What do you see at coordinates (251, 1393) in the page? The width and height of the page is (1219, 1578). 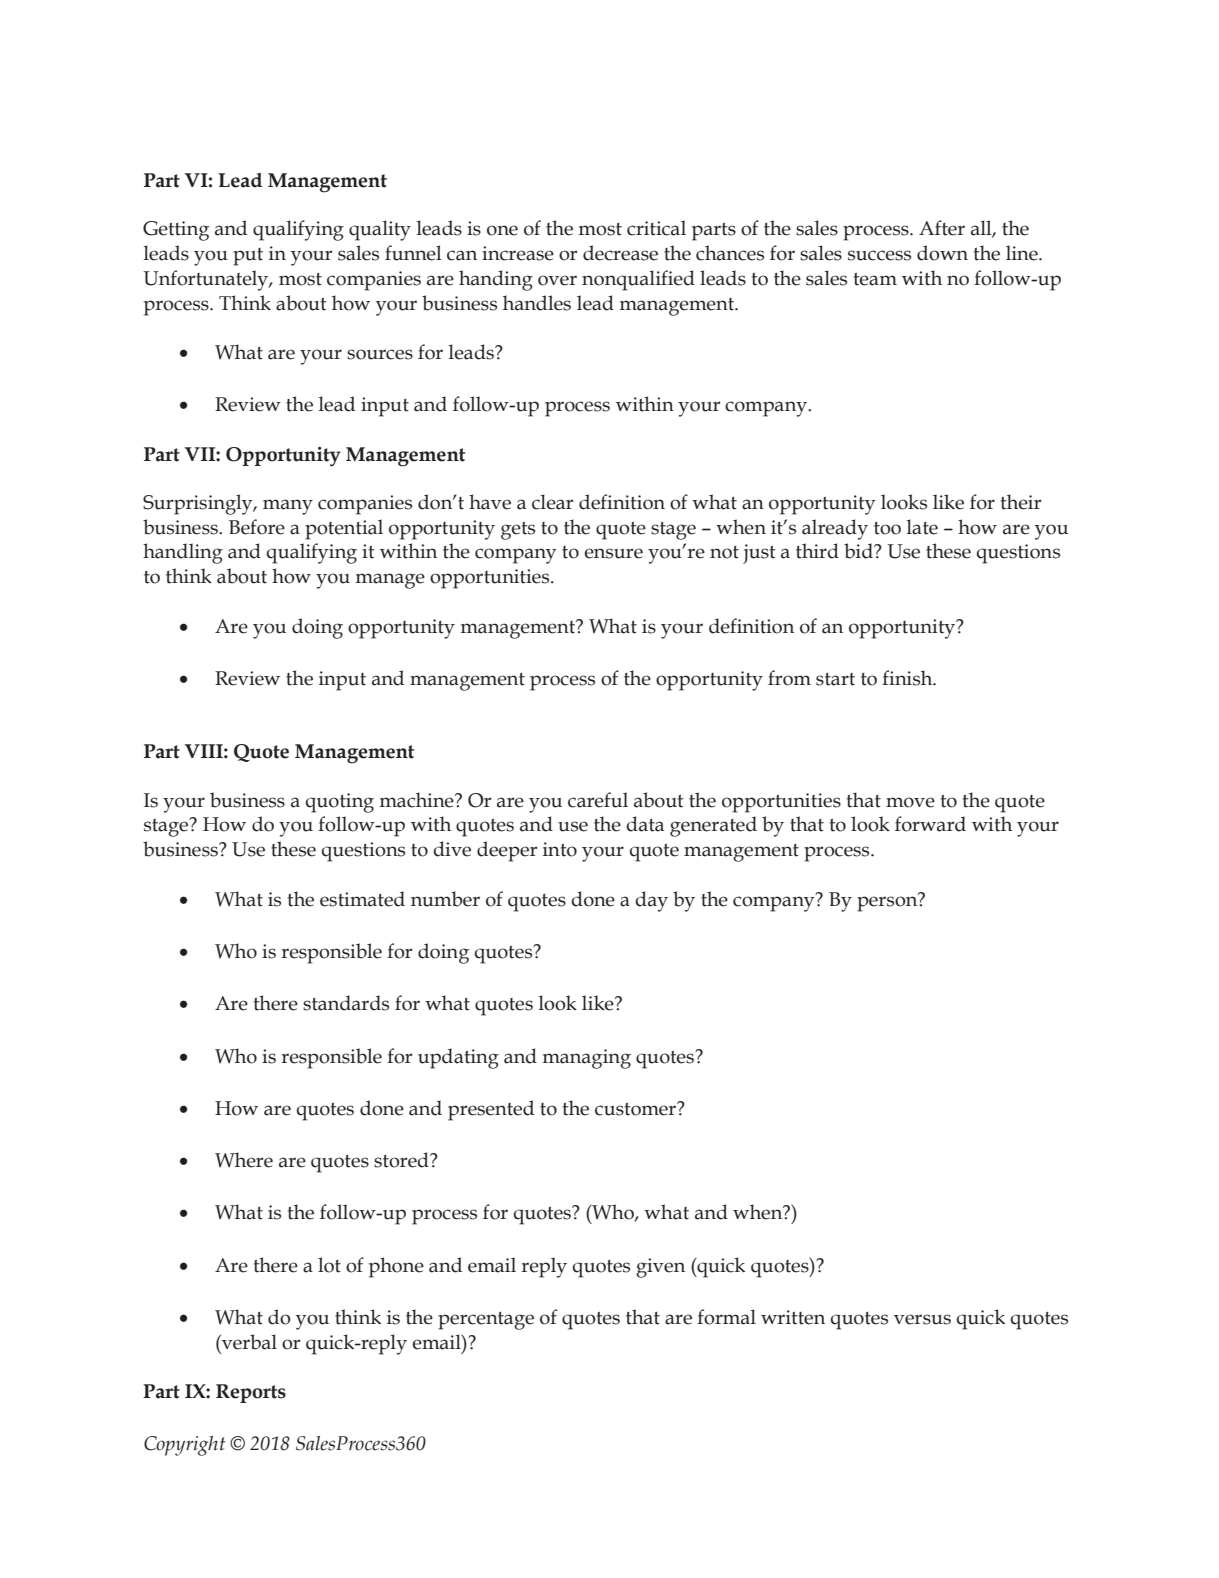 I see `Reports` at bounding box center [251, 1393].
